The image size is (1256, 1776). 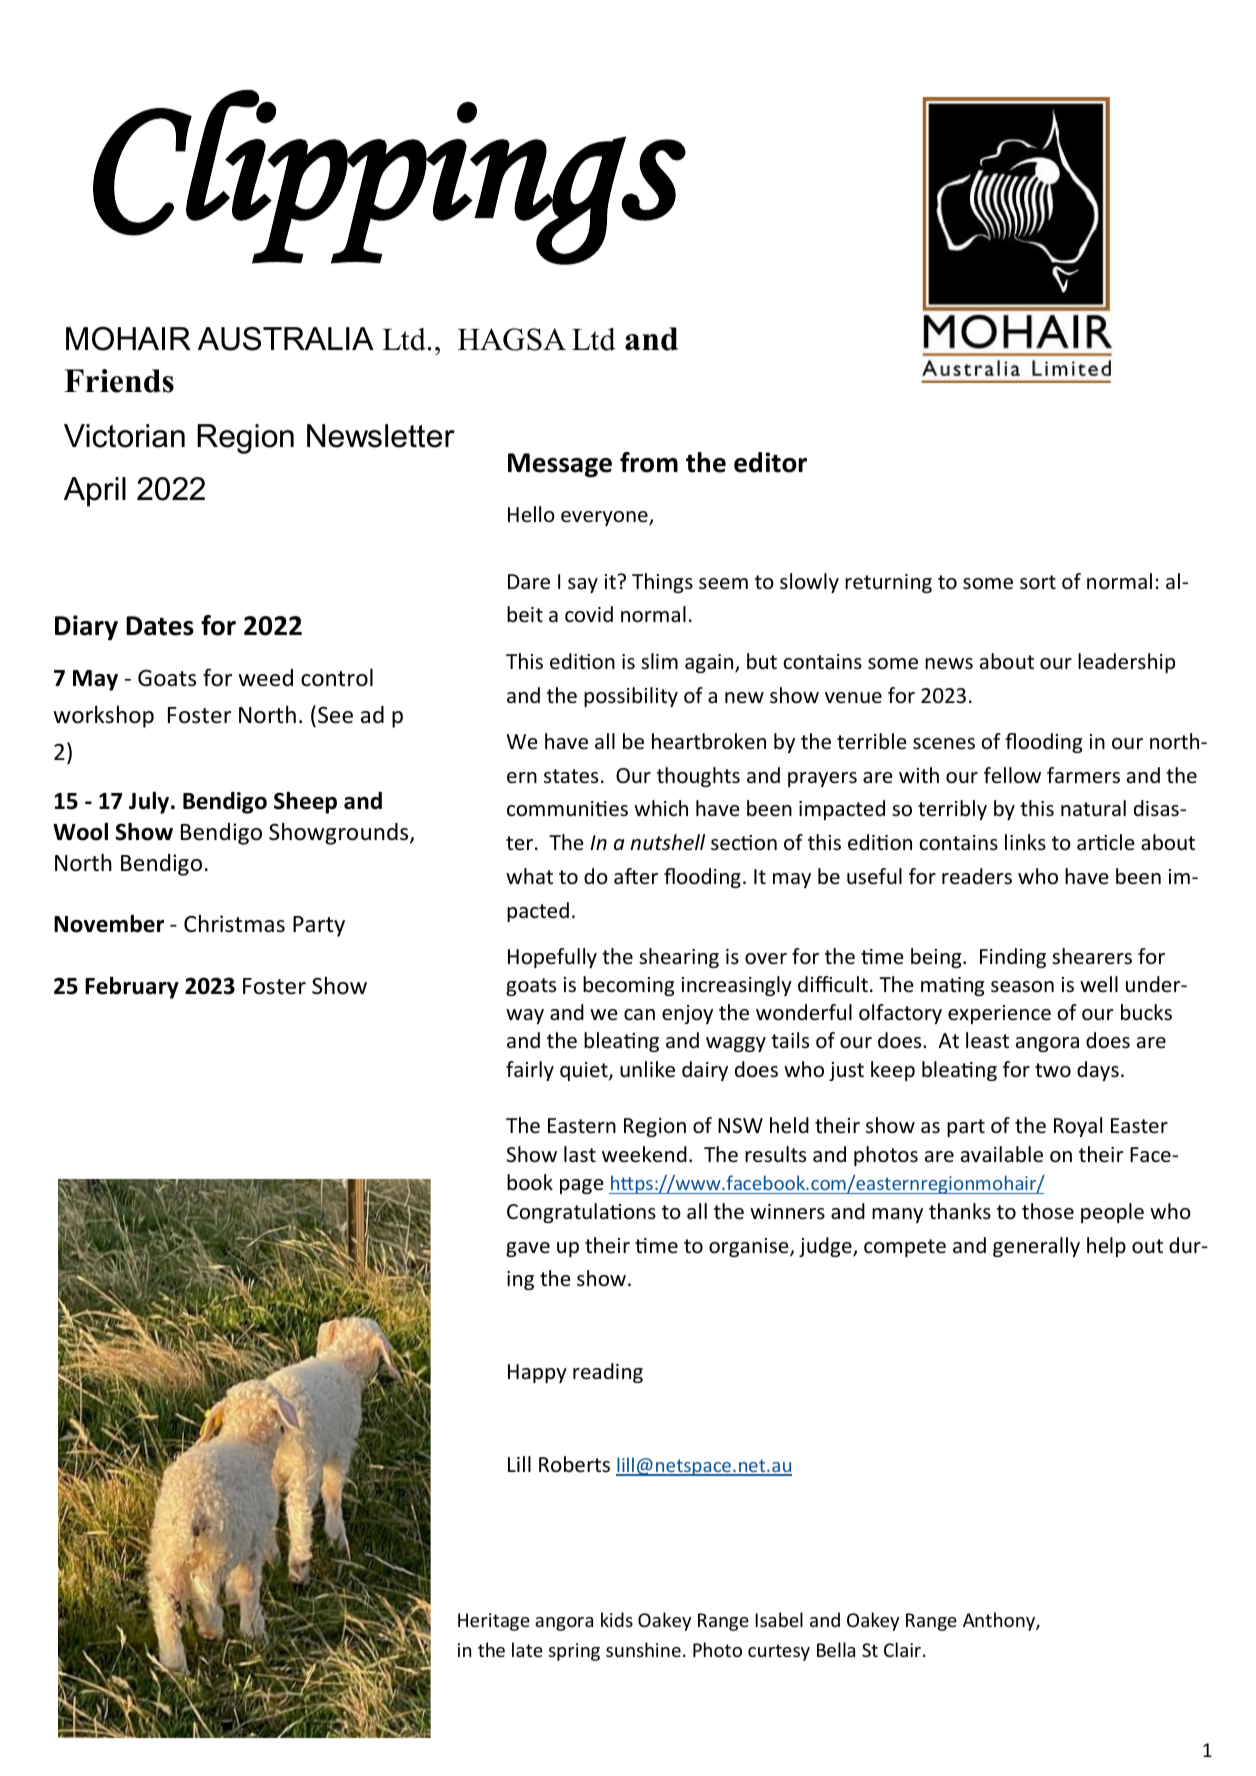 I want to click on quiet, so click(x=585, y=1071).
